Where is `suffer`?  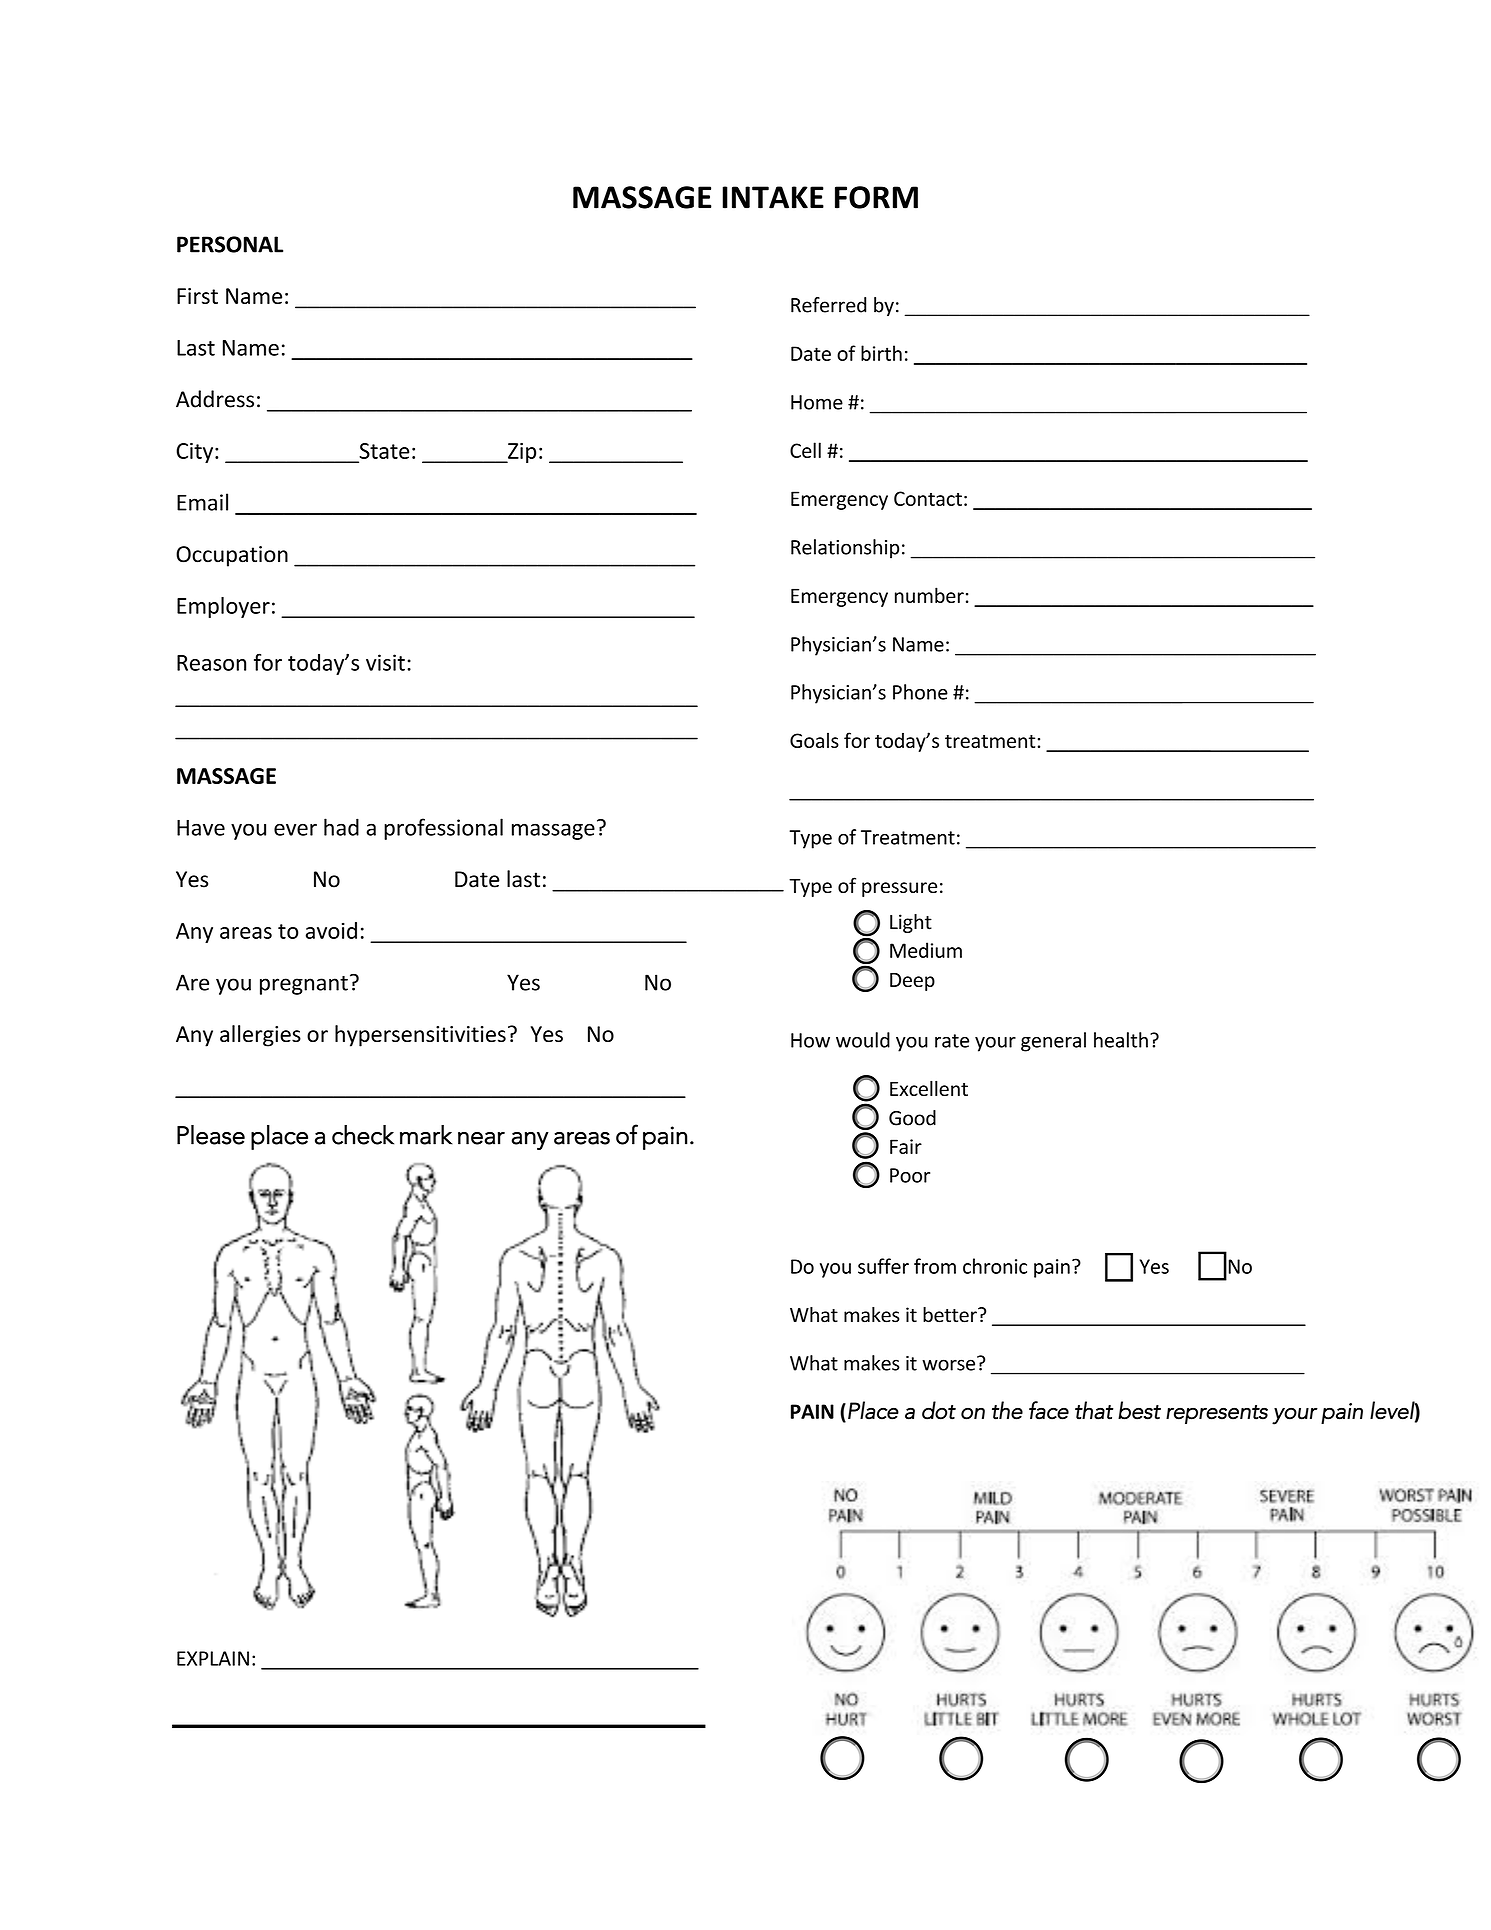 suffer is located at coordinates (883, 1266).
